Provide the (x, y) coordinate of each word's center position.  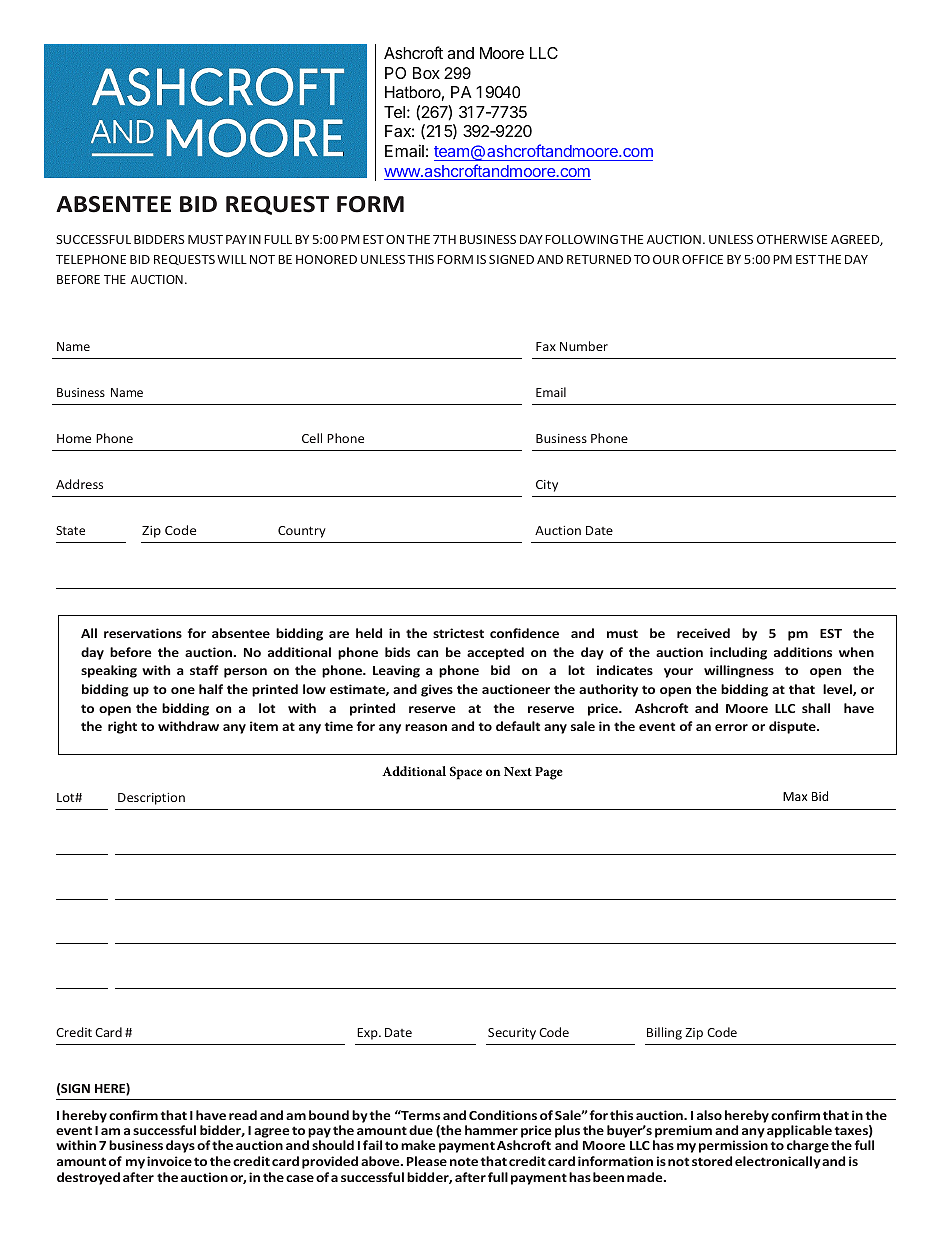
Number (584, 346)
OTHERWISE (792, 239)
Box (426, 73)
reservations (143, 633)
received (703, 633)
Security (512, 1034)
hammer (491, 1130)
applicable (799, 1131)
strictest (458, 633)
